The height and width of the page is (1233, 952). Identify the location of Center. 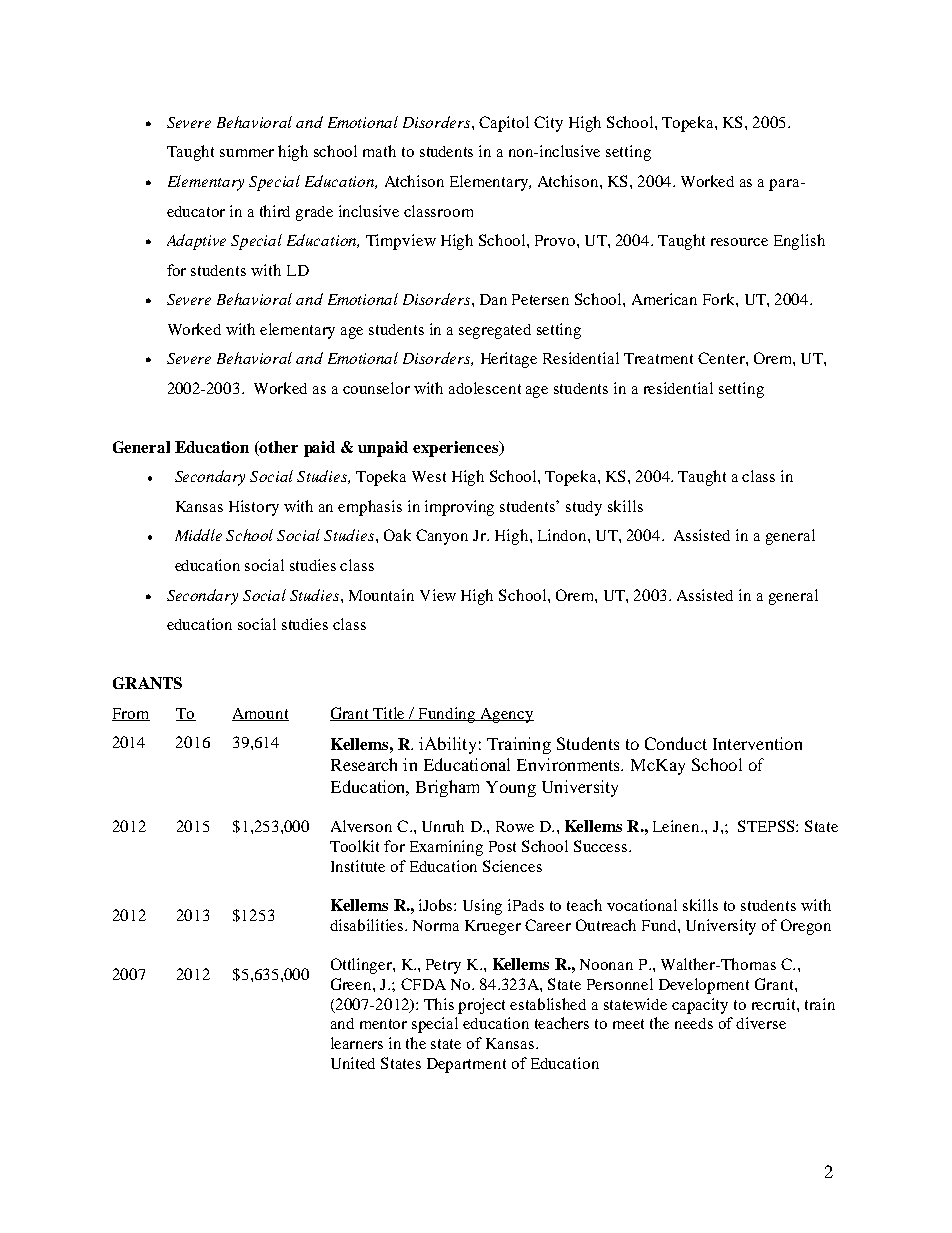
(722, 358).
